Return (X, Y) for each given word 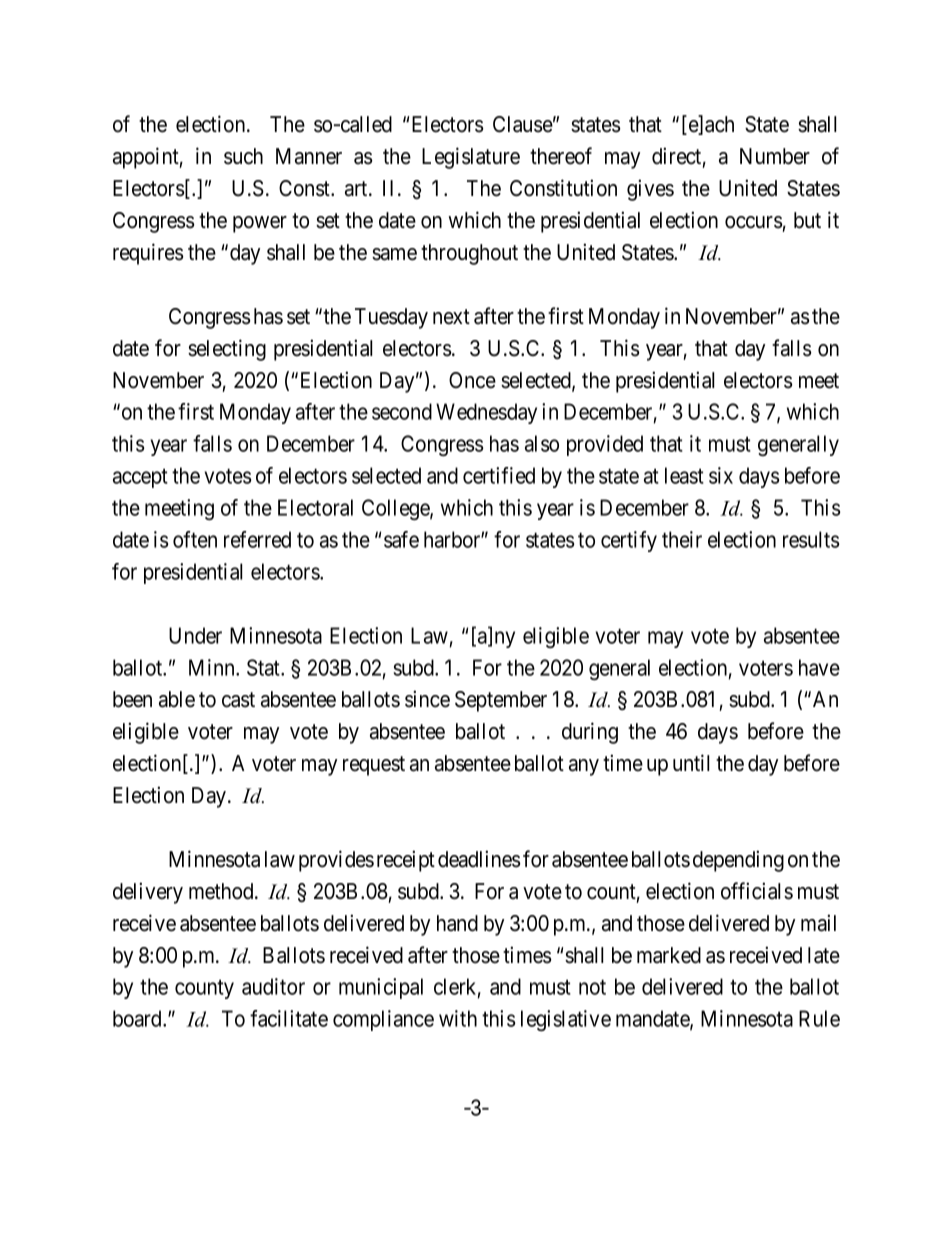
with (458, 1018)
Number (775, 156)
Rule (819, 1018)
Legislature (471, 158)
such (243, 156)
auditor (273, 986)
